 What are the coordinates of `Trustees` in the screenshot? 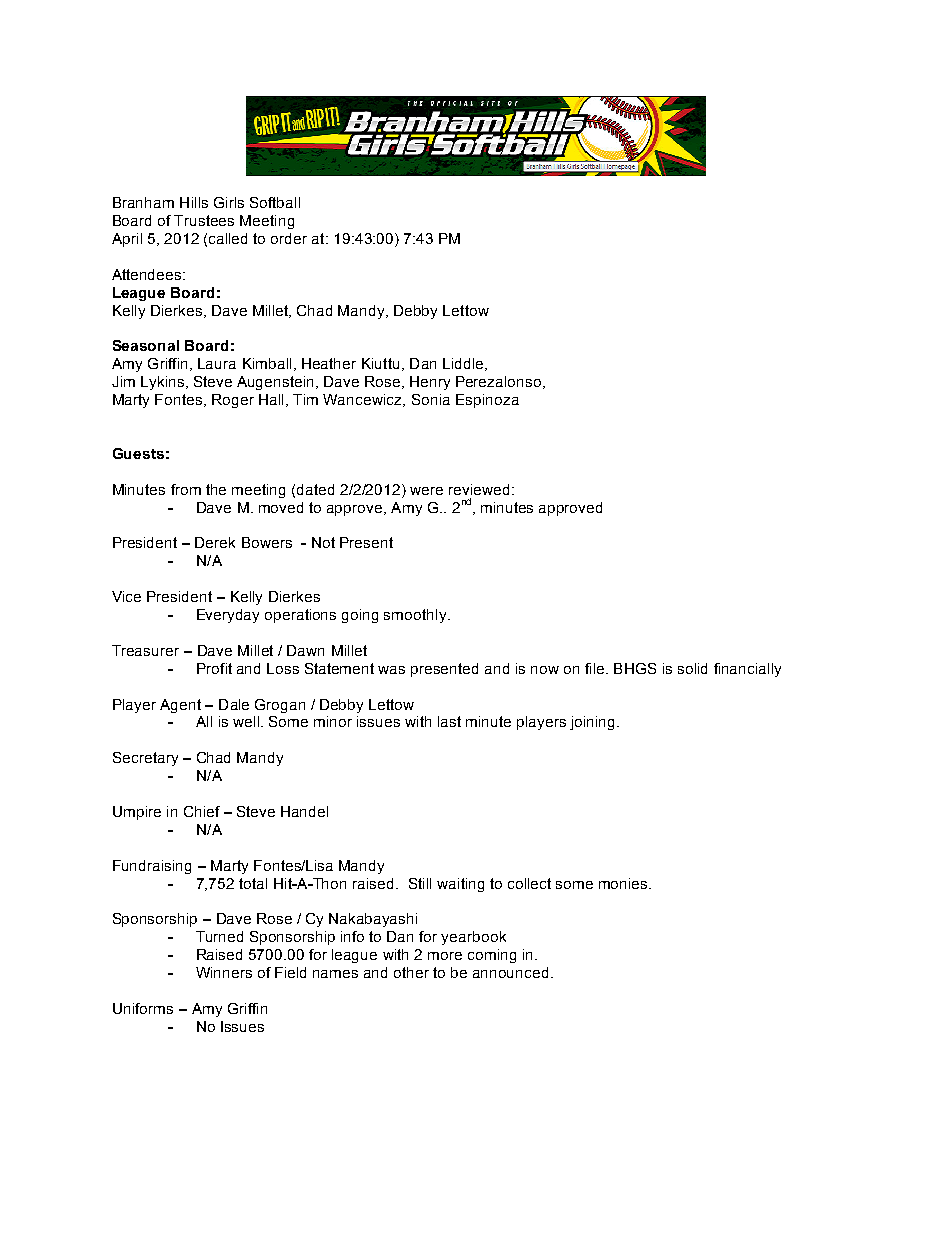 It's located at (204, 220).
